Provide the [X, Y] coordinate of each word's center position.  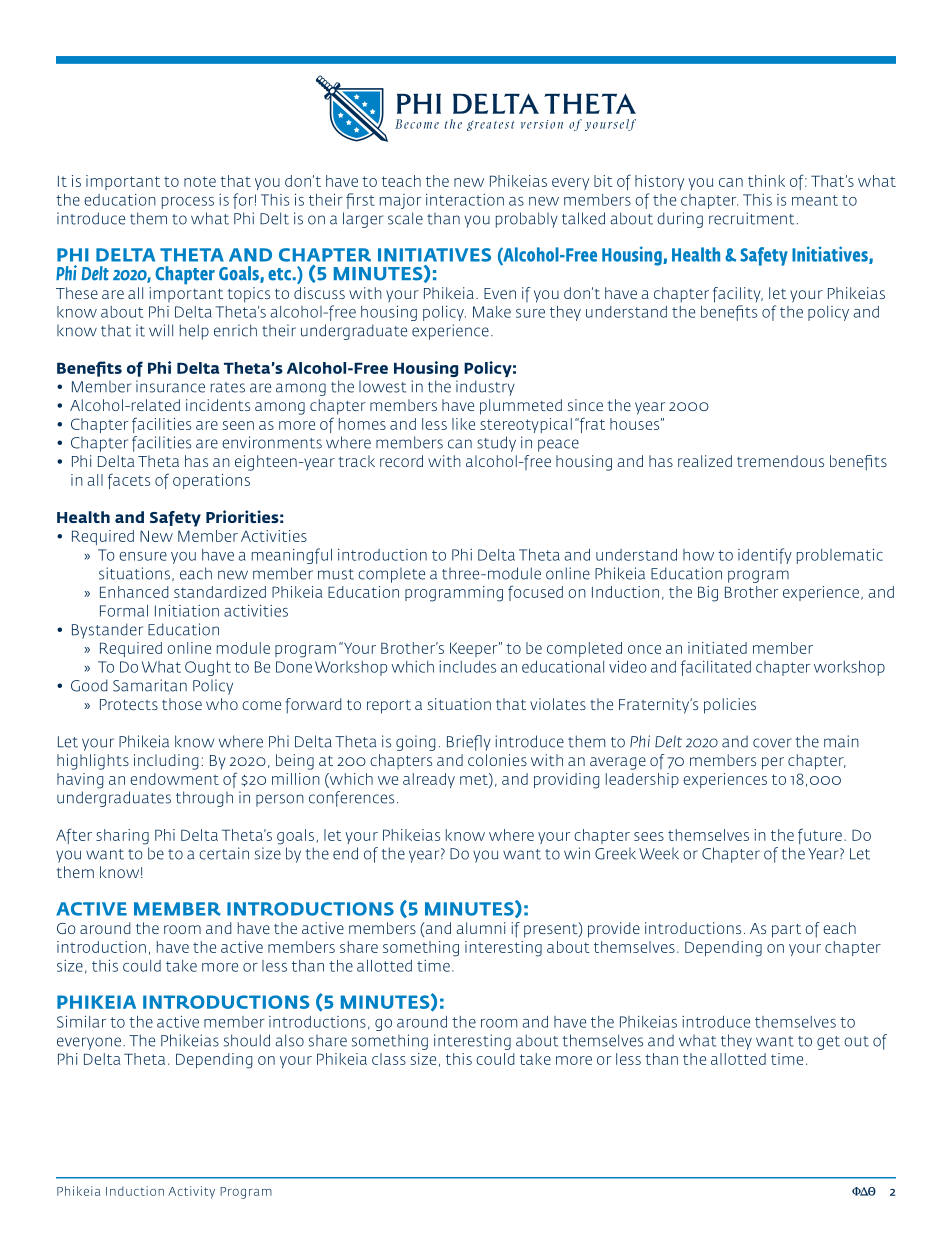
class [389, 1059]
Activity [191, 1192]
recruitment [751, 218]
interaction [465, 200]
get [828, 1043]
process [188, 203]
